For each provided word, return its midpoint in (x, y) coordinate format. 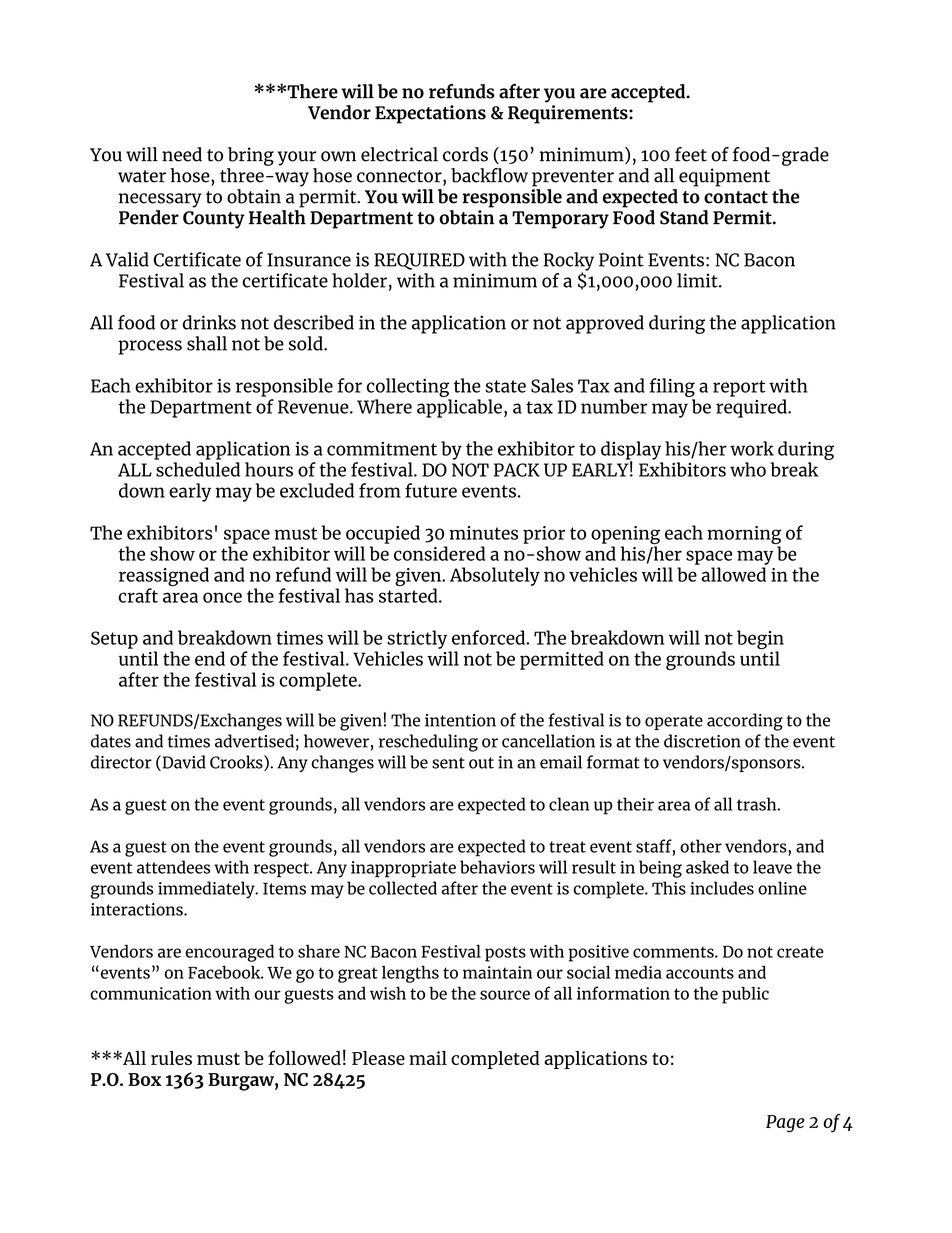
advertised (254, 741)
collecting (407, 387)
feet (691, 154)
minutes (483, 533)
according (745, 722)
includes (722, 888)
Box (145, 1079)
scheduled (198, 469)
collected (403, 888)
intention (460, 720)
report (739, 388)
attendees (173, 867)
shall (207, 343)
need (182, 154)
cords (465, 154)
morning (744, 536)
